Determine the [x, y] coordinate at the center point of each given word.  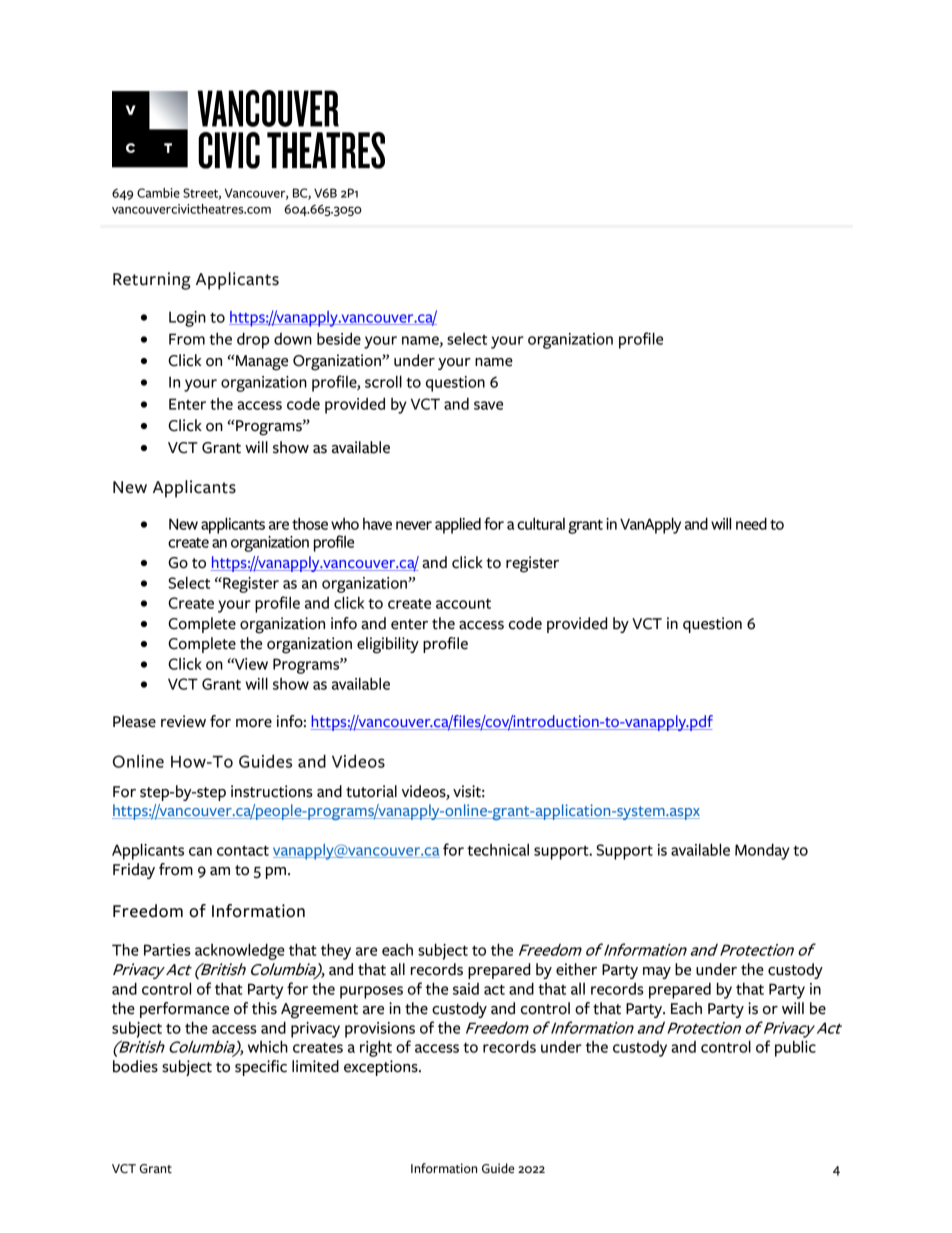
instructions [272, 791]
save [488, 405]
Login [187, 319]
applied [458, 525]
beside [339, 338]
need [751, 524]
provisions [380, 1030]
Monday [762, 852]
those [310, 523]
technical [498, 849]
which [268, 1046]
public [795, 1048]
